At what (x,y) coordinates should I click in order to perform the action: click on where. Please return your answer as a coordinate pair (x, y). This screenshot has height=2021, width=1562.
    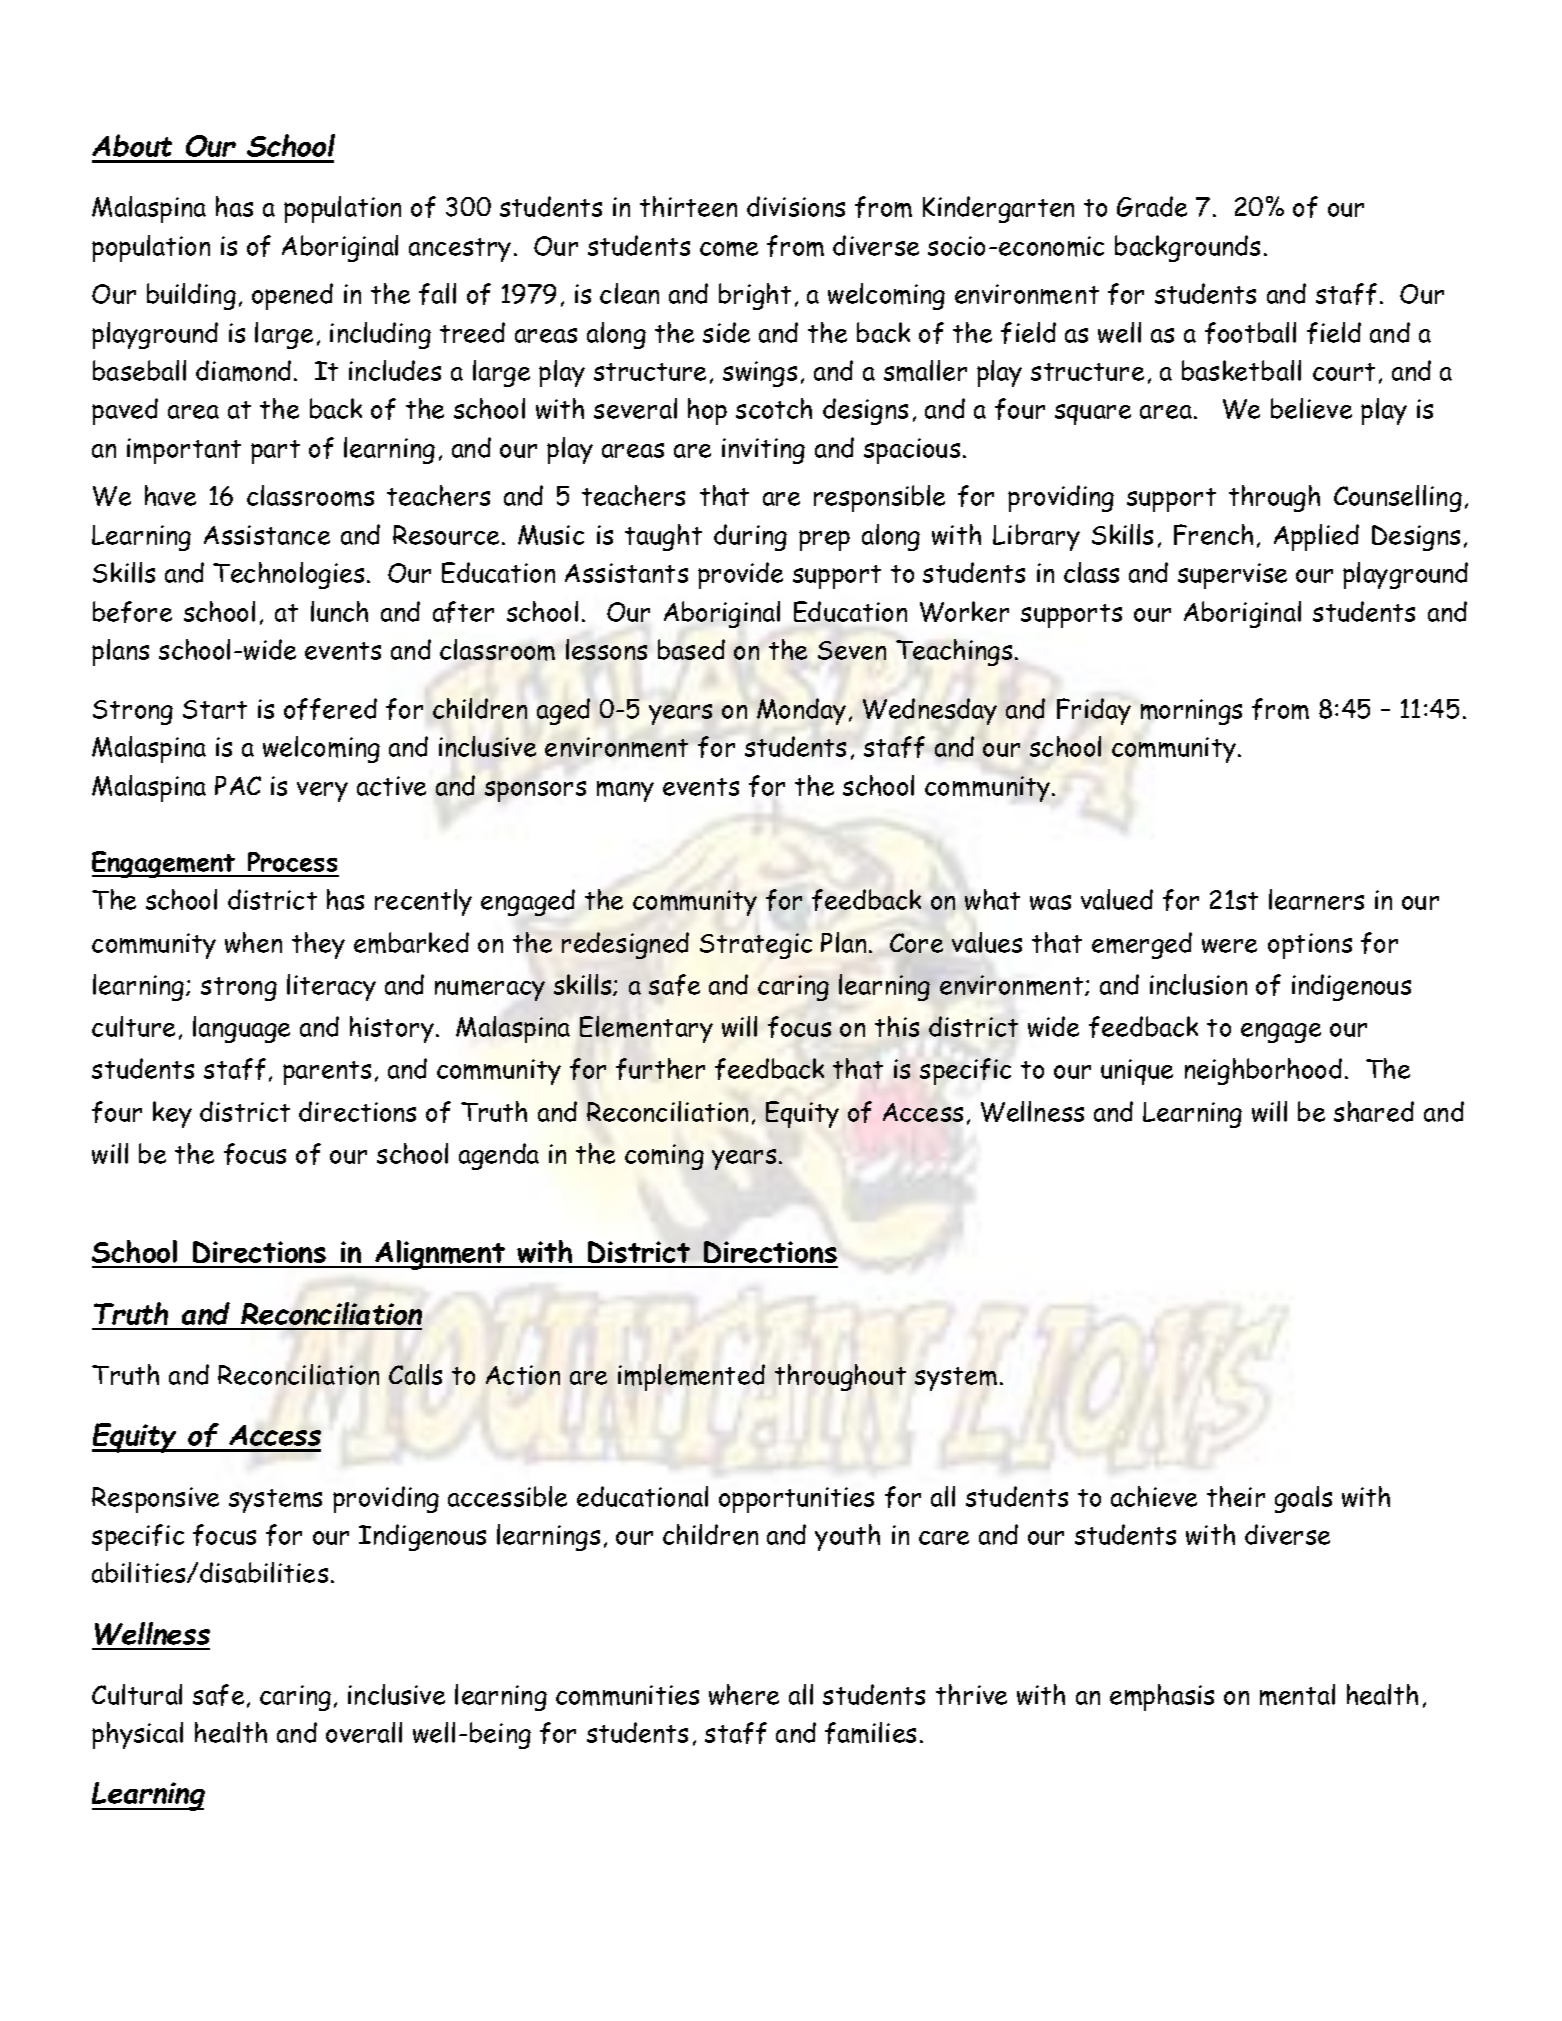
    Looking at the image, I should click on (744, 1694).
